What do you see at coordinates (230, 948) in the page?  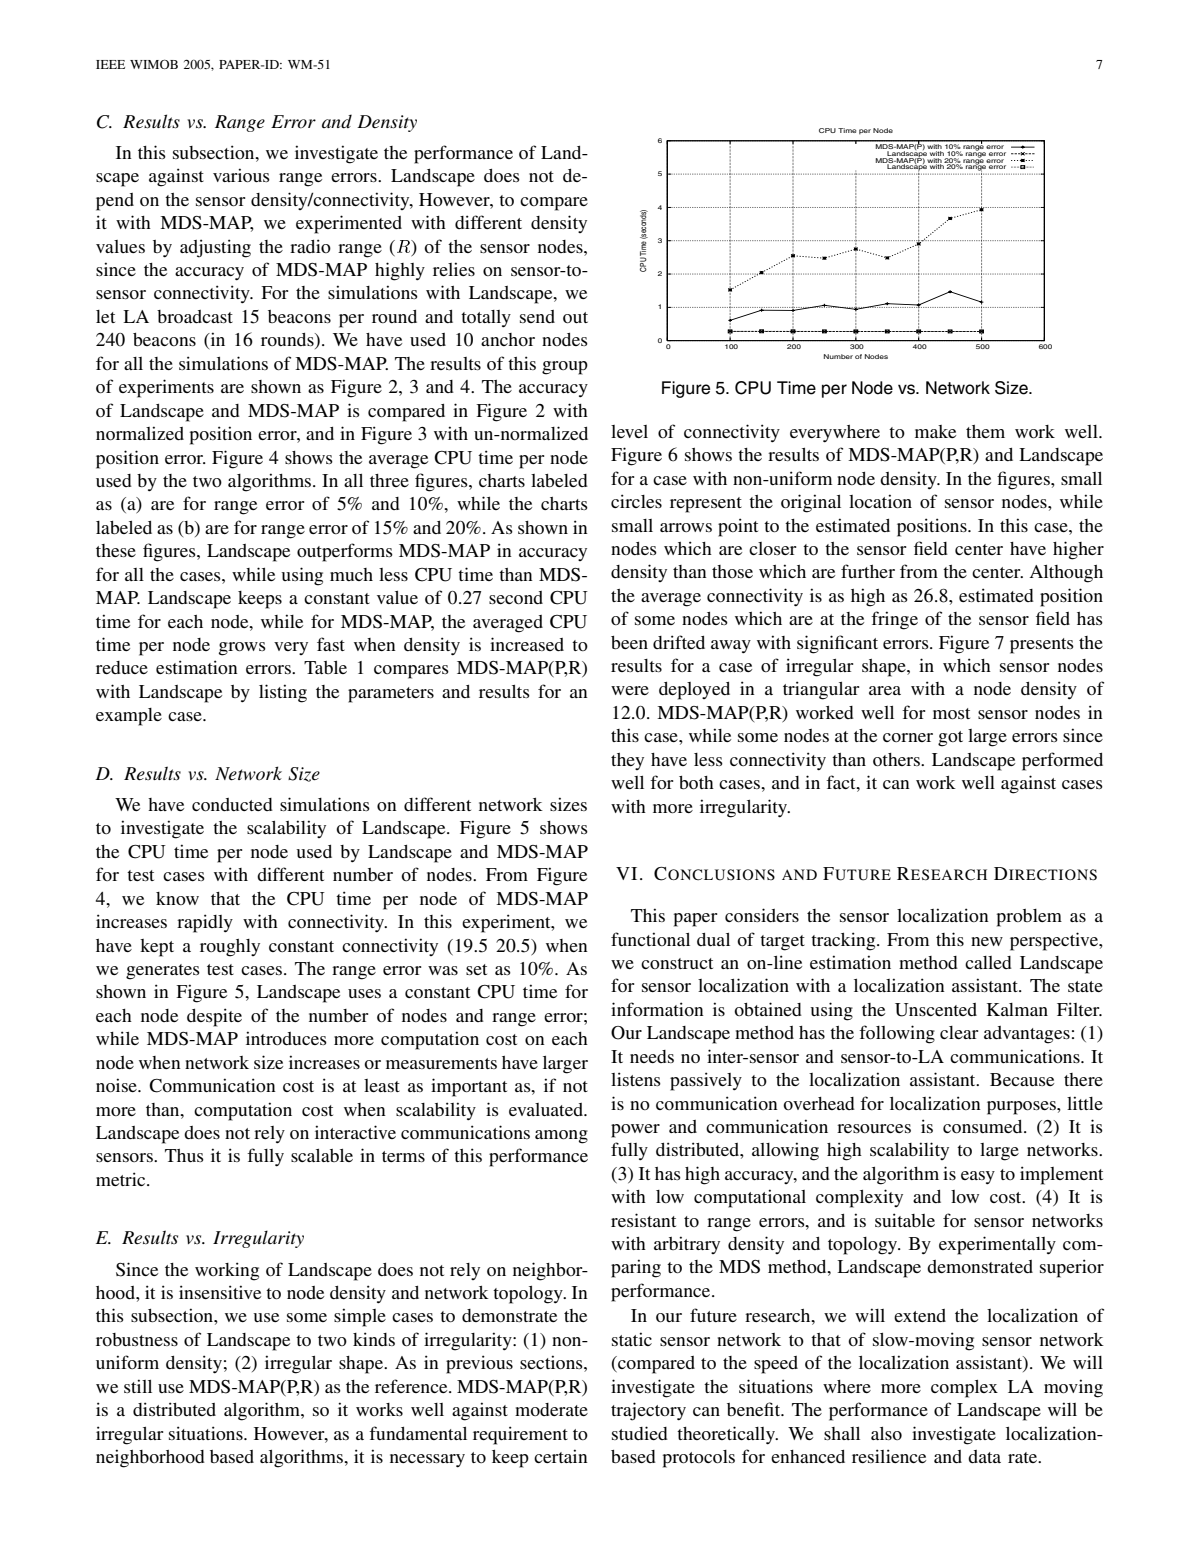 I see `roughly` at bounding box center [230, 948].
